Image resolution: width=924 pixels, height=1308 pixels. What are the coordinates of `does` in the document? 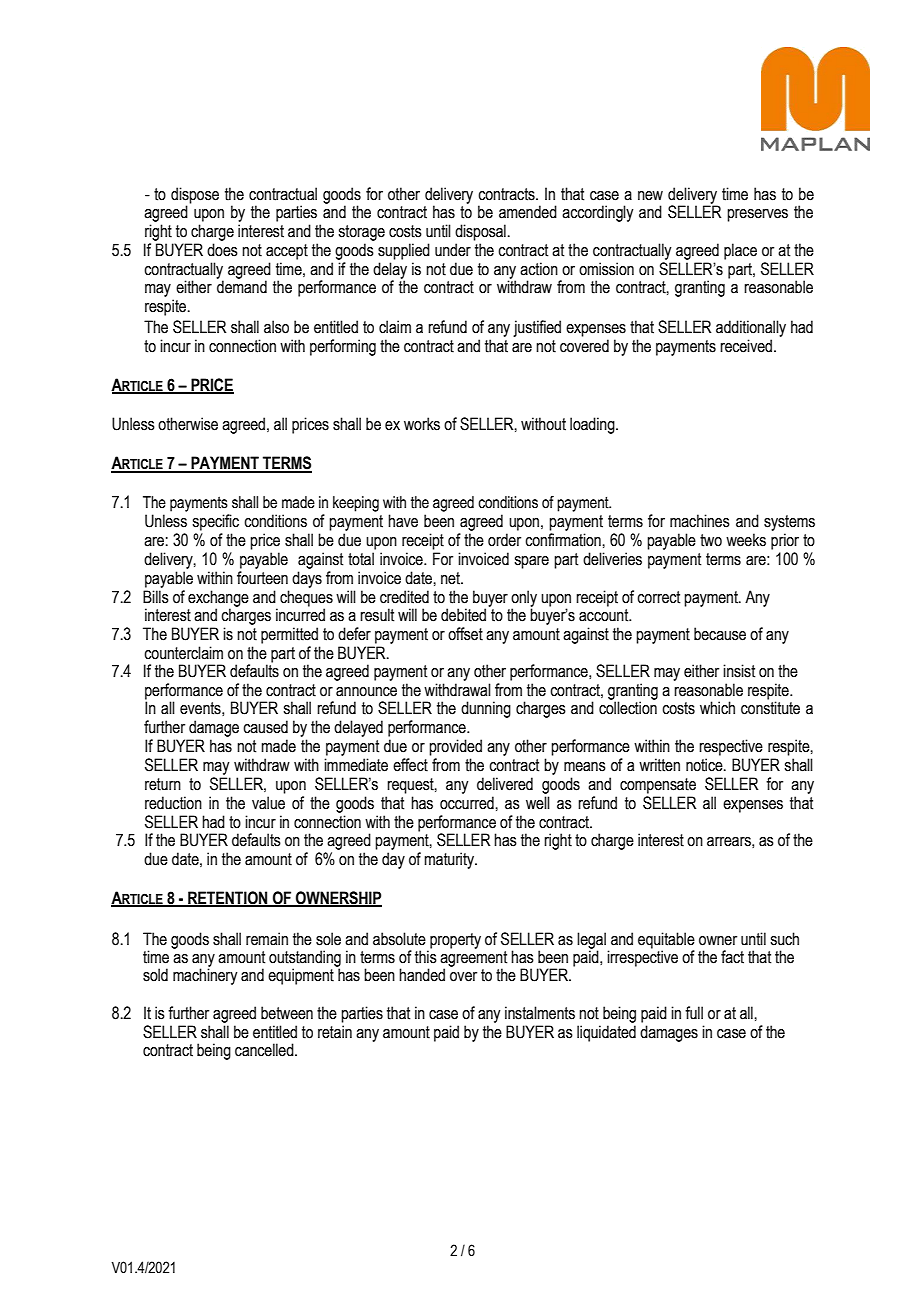 It's located at (222, 250).
